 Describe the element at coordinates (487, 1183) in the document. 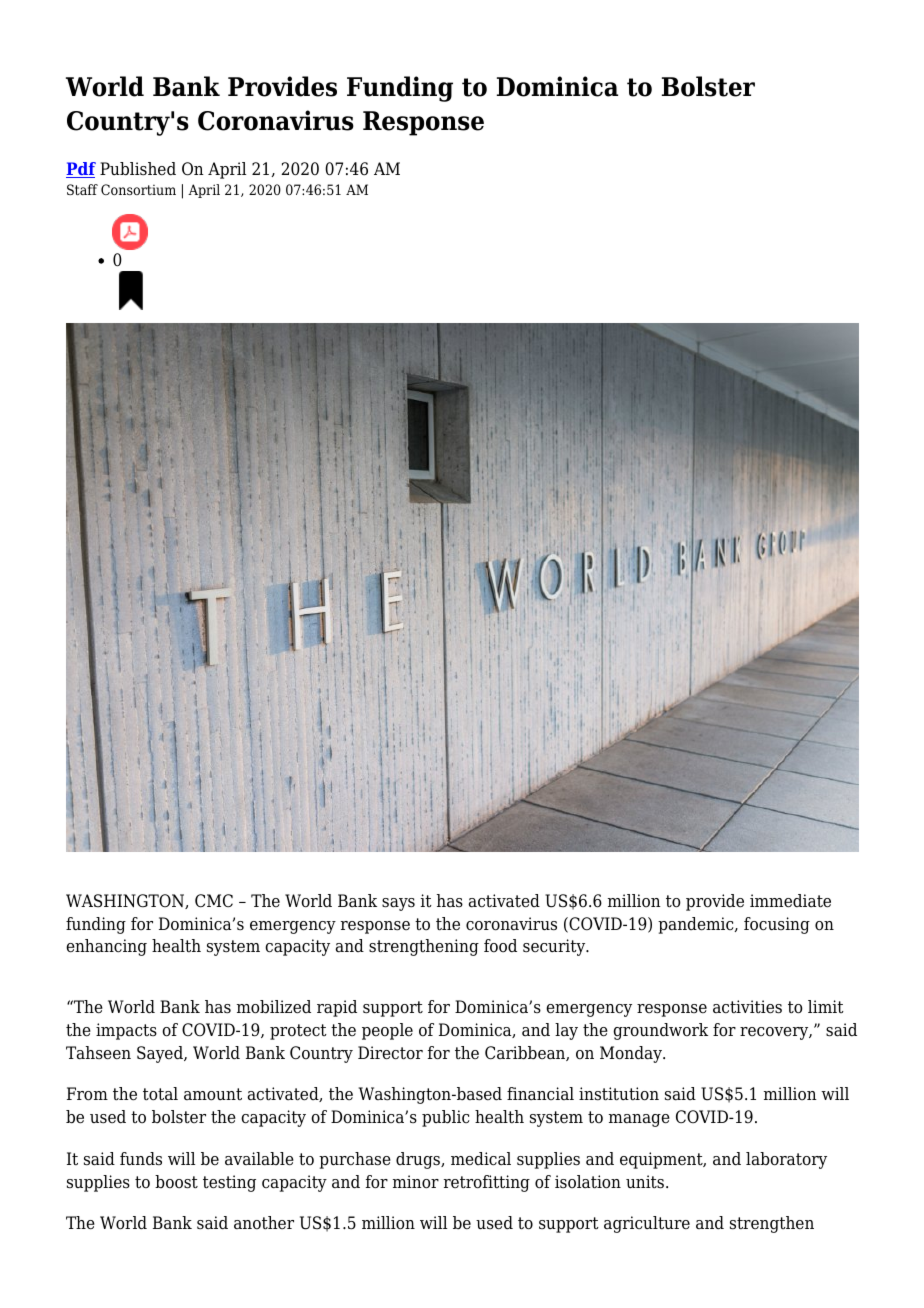

I see `retrofitting` at that location.
